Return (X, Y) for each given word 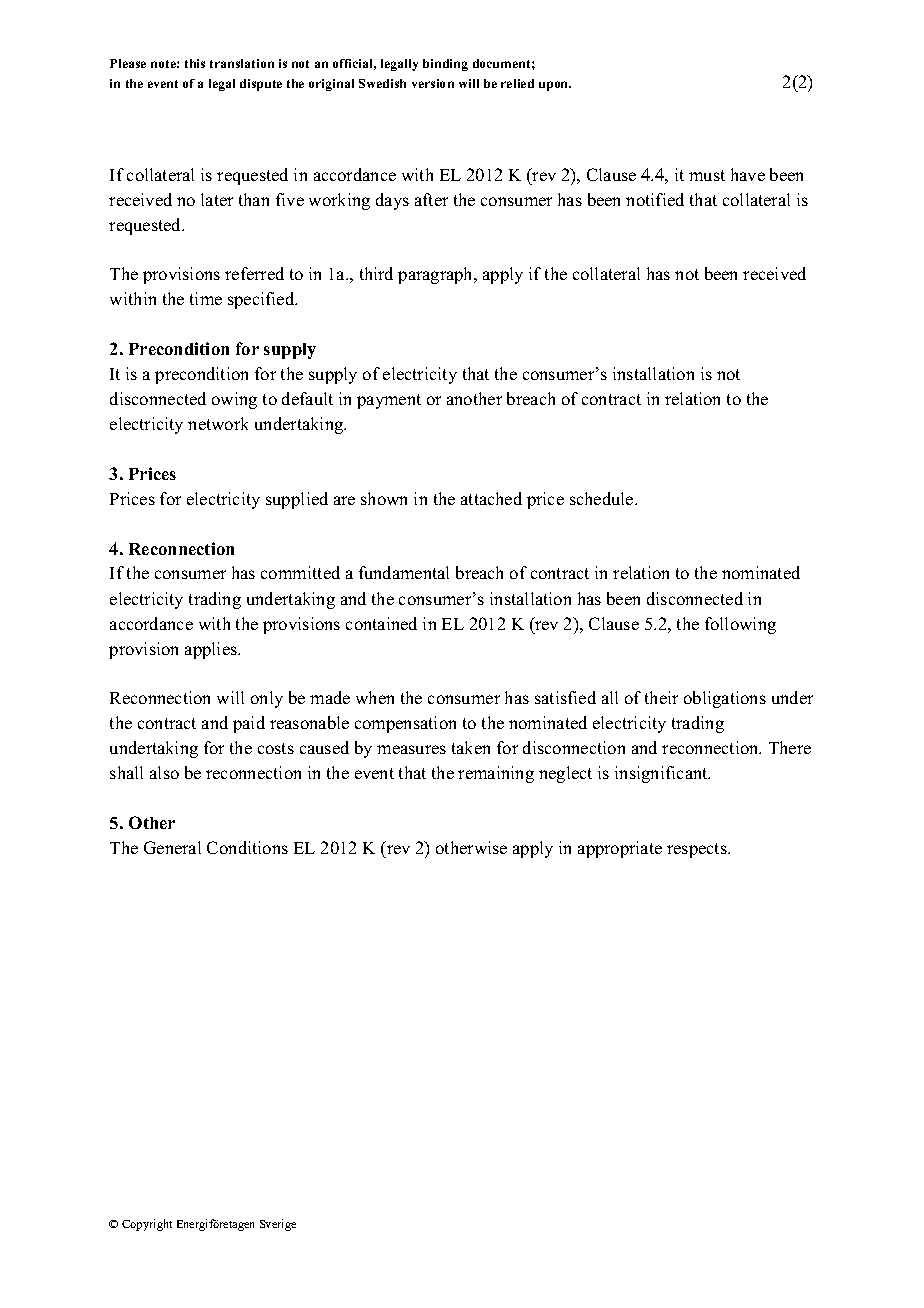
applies (212, 650)
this (195, 63)
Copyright (147, 1225)
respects (698, 850)
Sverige (278, 1225)
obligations (725, 699)
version (433, 83)
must (707, 175)
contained (381, 623)
